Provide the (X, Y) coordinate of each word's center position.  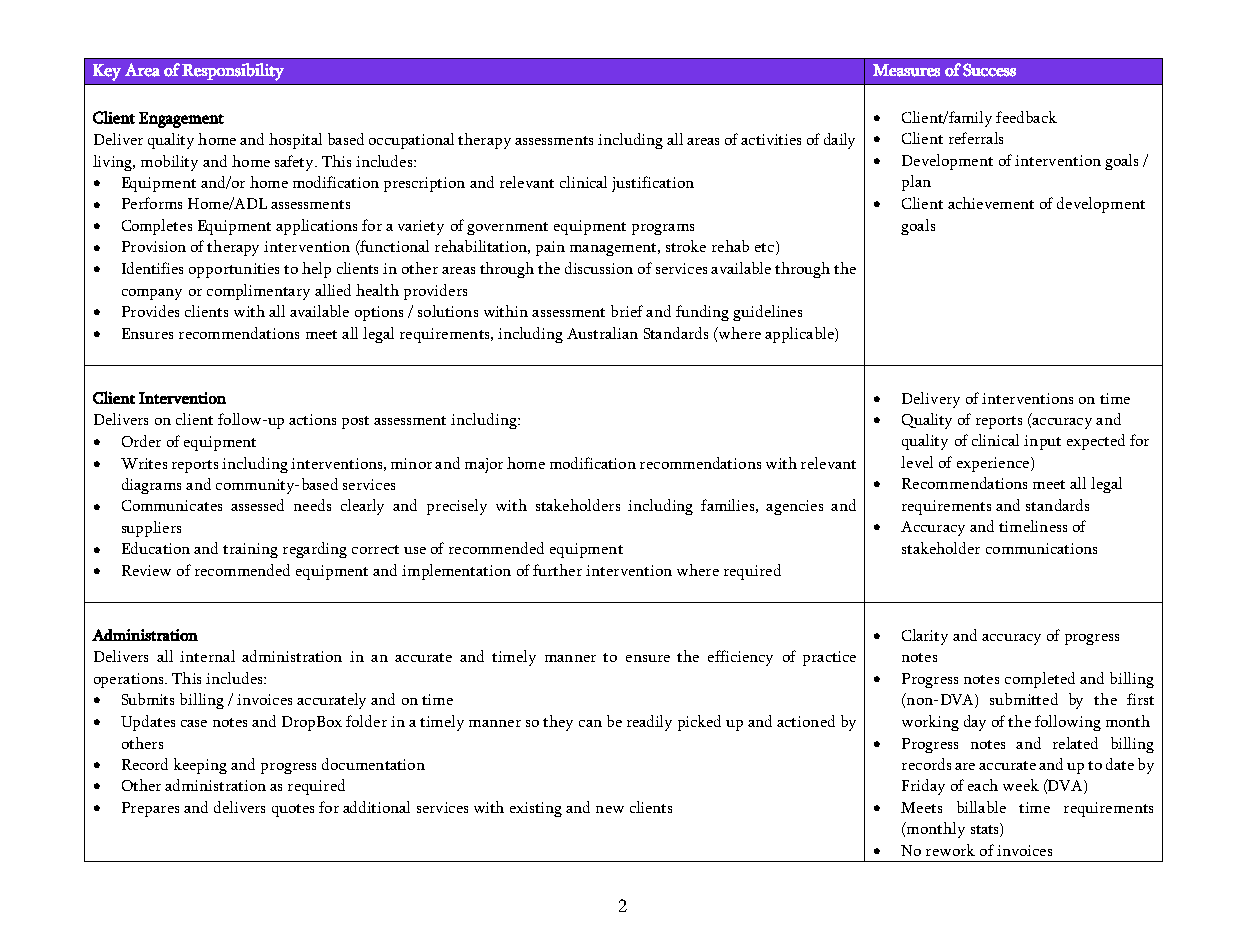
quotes (293, 810)
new (610, 809)
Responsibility (233, 72)
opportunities (234, 270)
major (484, 465)
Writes (144, 463)
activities (771, 139)
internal (207, 656)
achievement (991, 203)
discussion (599, 268)
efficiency (740, 658)
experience (994, 464)
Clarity (925, 637)
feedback (1026, 117)
